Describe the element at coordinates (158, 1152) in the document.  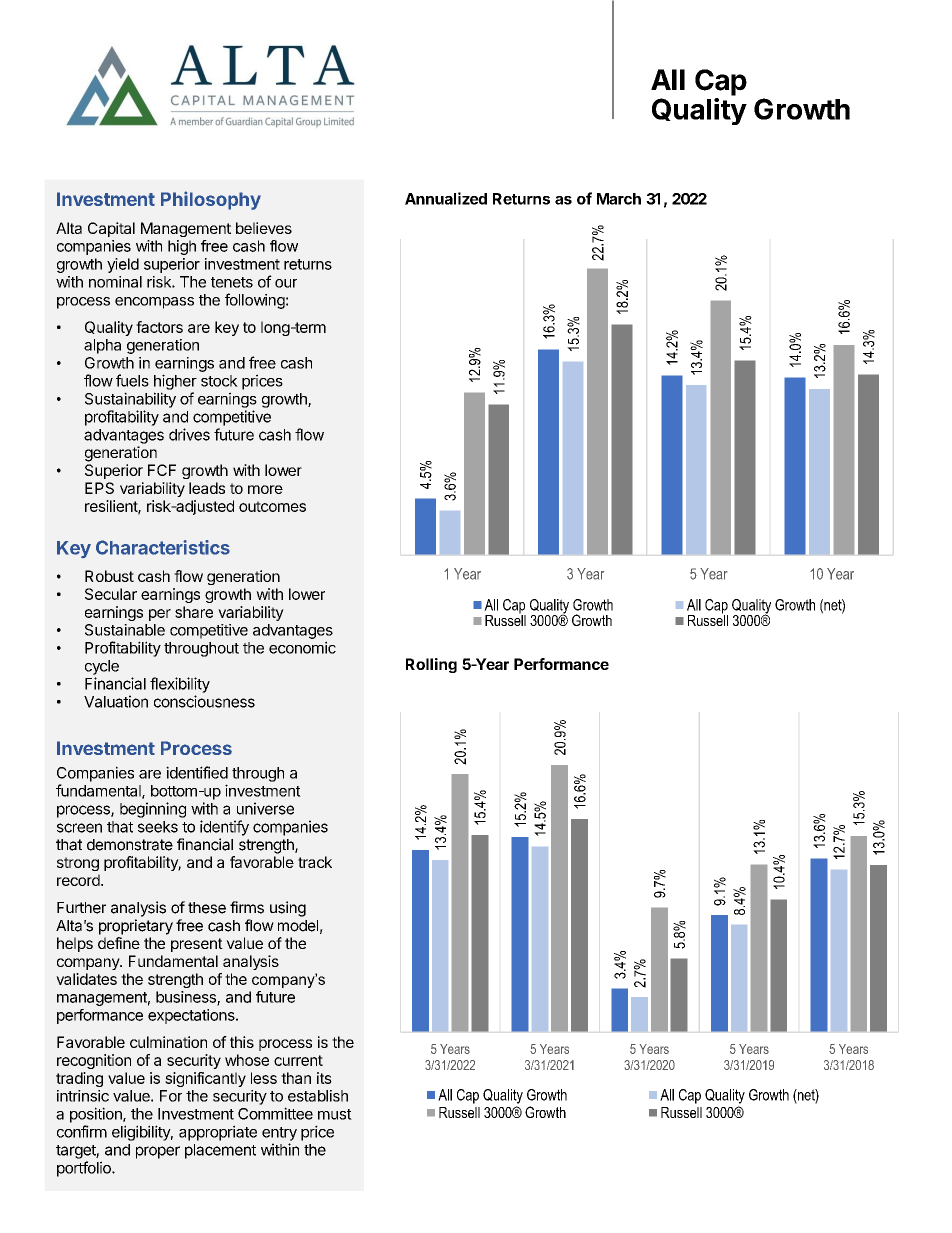
I see `proper` at that location.
